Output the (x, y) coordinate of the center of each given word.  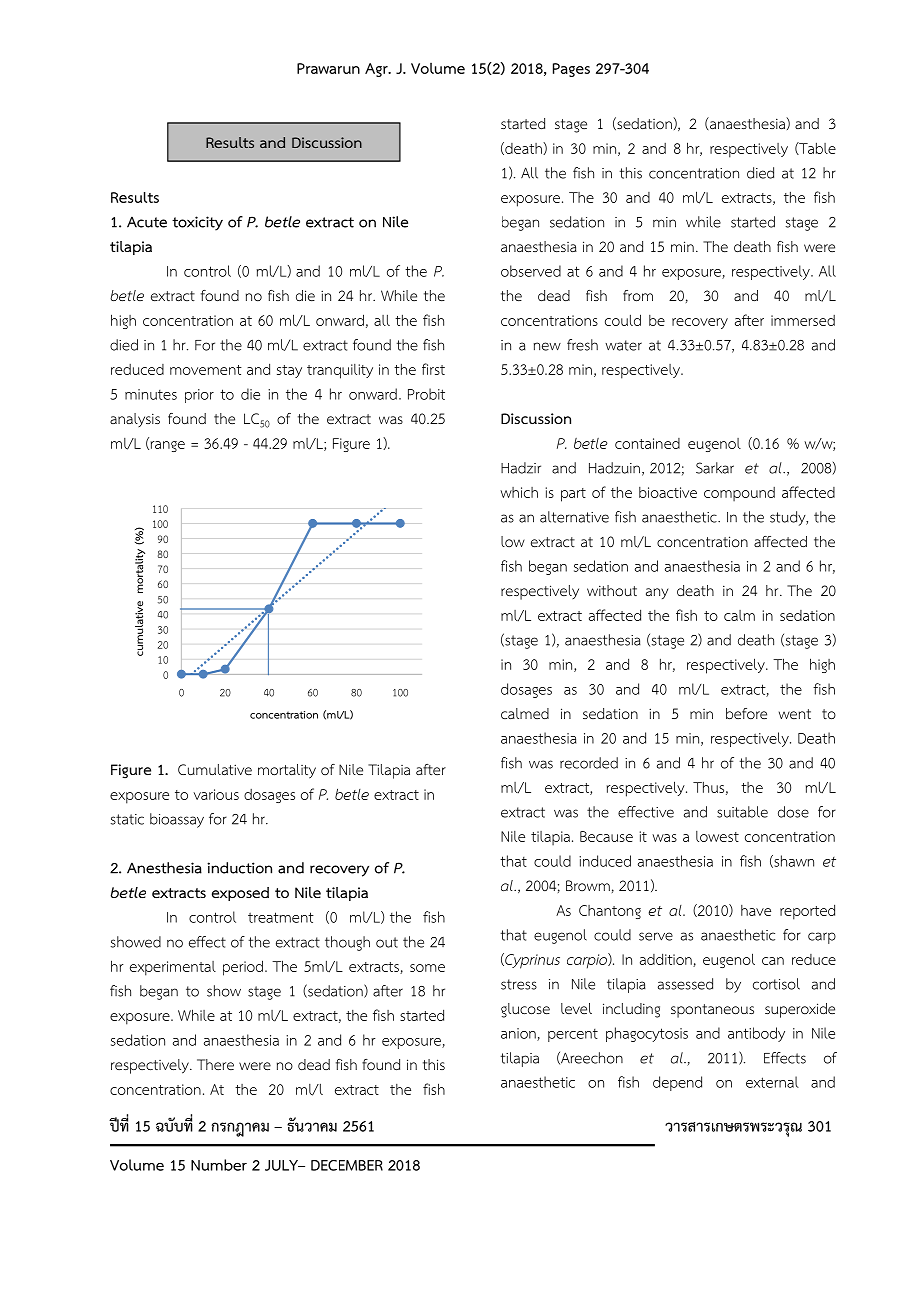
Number (219, 1165)
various (216, 794)
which (519, 492)
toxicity (197, 223)
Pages (571, 70)
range (166, 446)
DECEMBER (347, 1165)
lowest (717, 836)
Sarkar (715, 468)
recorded (589, 763)
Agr (377, 70)
